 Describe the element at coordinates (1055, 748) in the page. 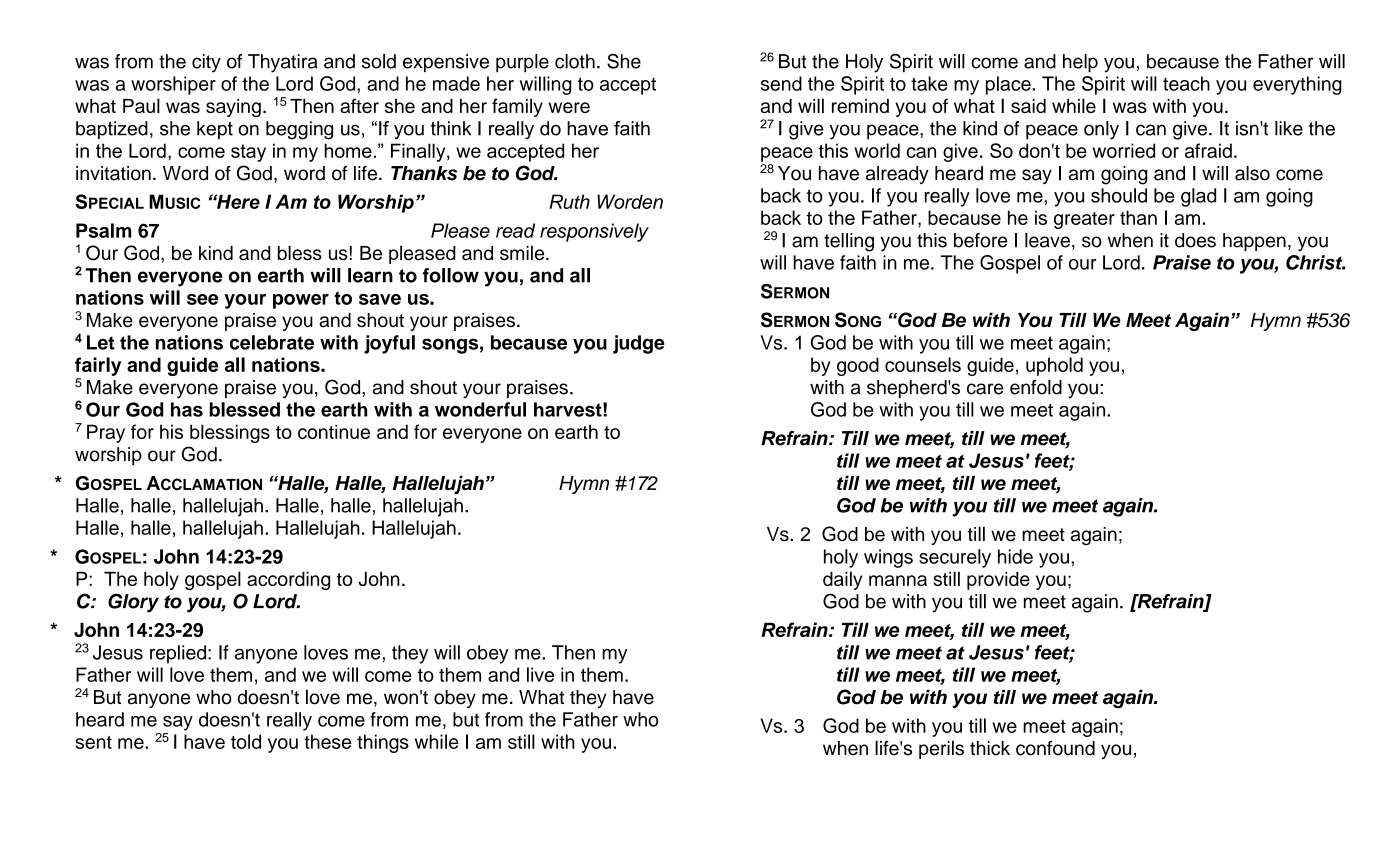

I see `confound` at that location.
